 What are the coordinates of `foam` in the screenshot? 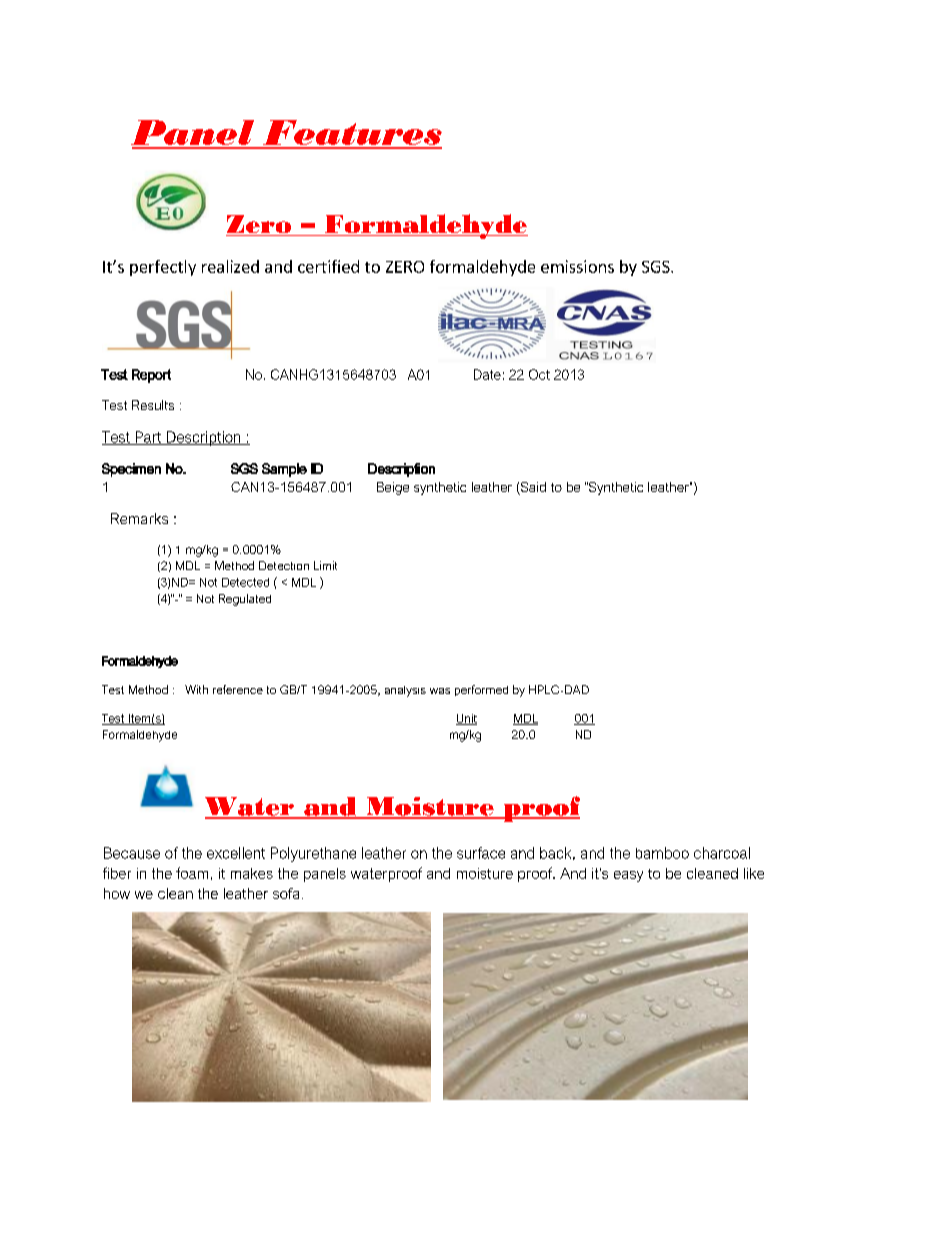 It's located at (192, 873).
